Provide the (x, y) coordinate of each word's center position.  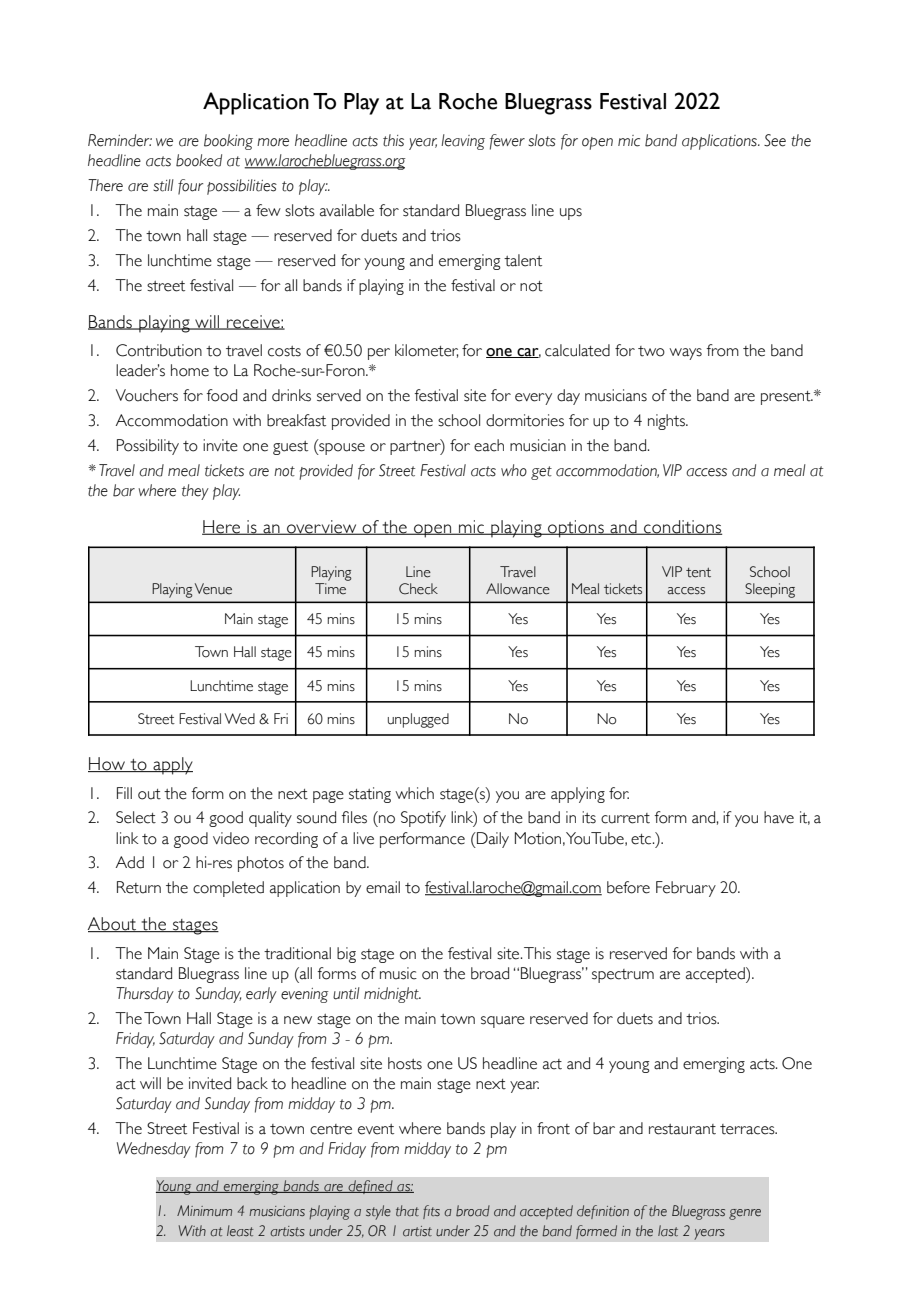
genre (745, 1214)
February (686, 889)
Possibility (148, 447)
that (407, 1210)
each (489, 445)
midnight (392, 995)
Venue (213, 589)
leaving (463, 142)
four (190, 187)
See (775, 140)
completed (228, 889)
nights (667, 422)
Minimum (204, 1210)
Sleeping (770, 590)
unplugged (418, 720)
